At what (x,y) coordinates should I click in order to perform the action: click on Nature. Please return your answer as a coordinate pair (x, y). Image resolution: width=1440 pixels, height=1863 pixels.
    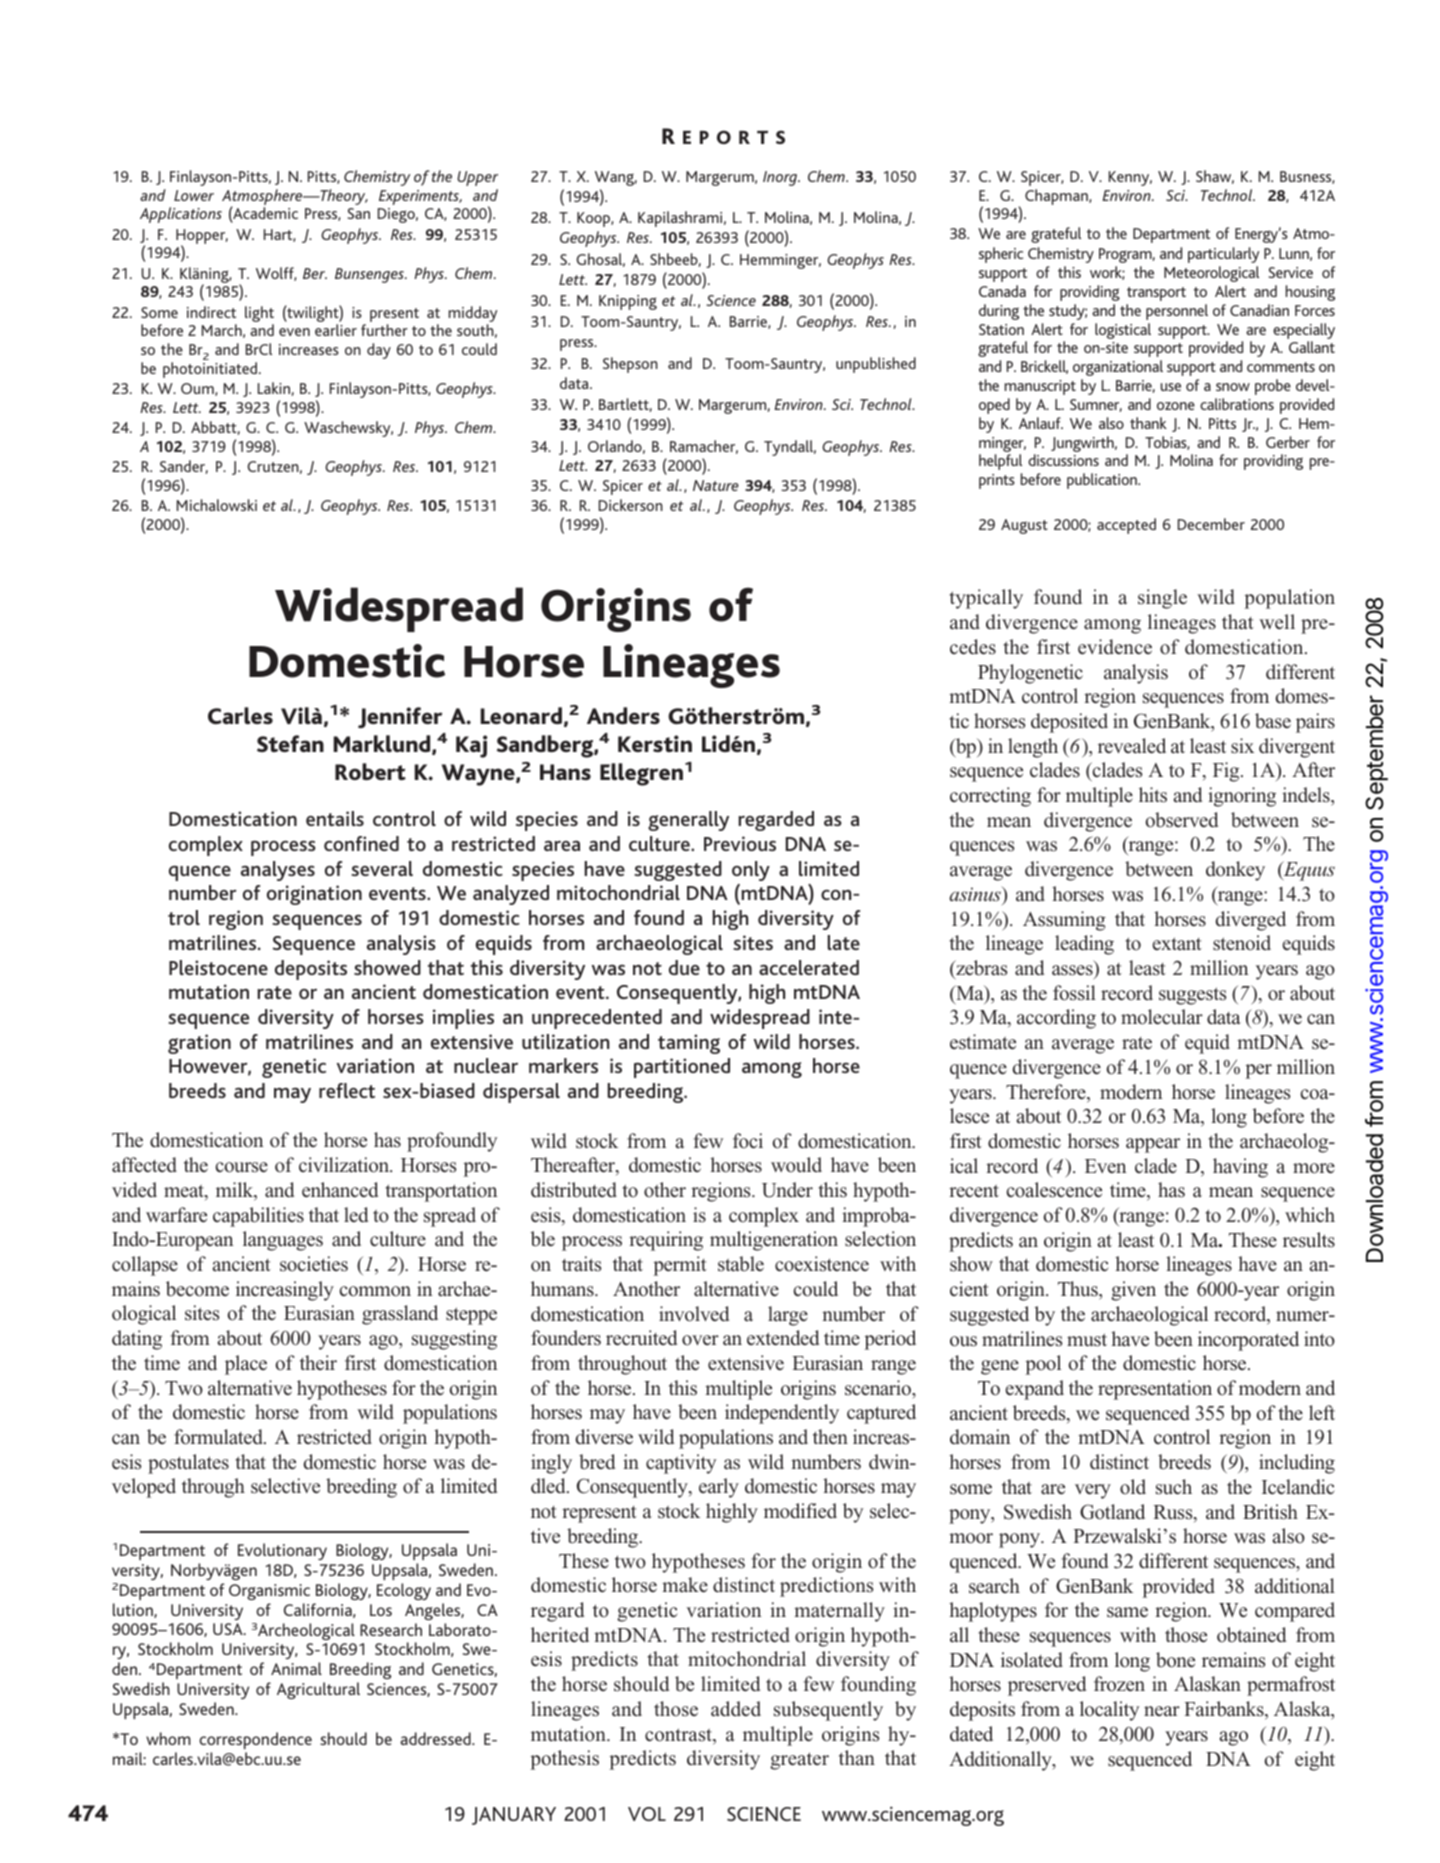
    Looking at the image, I should click on (716, 485).
